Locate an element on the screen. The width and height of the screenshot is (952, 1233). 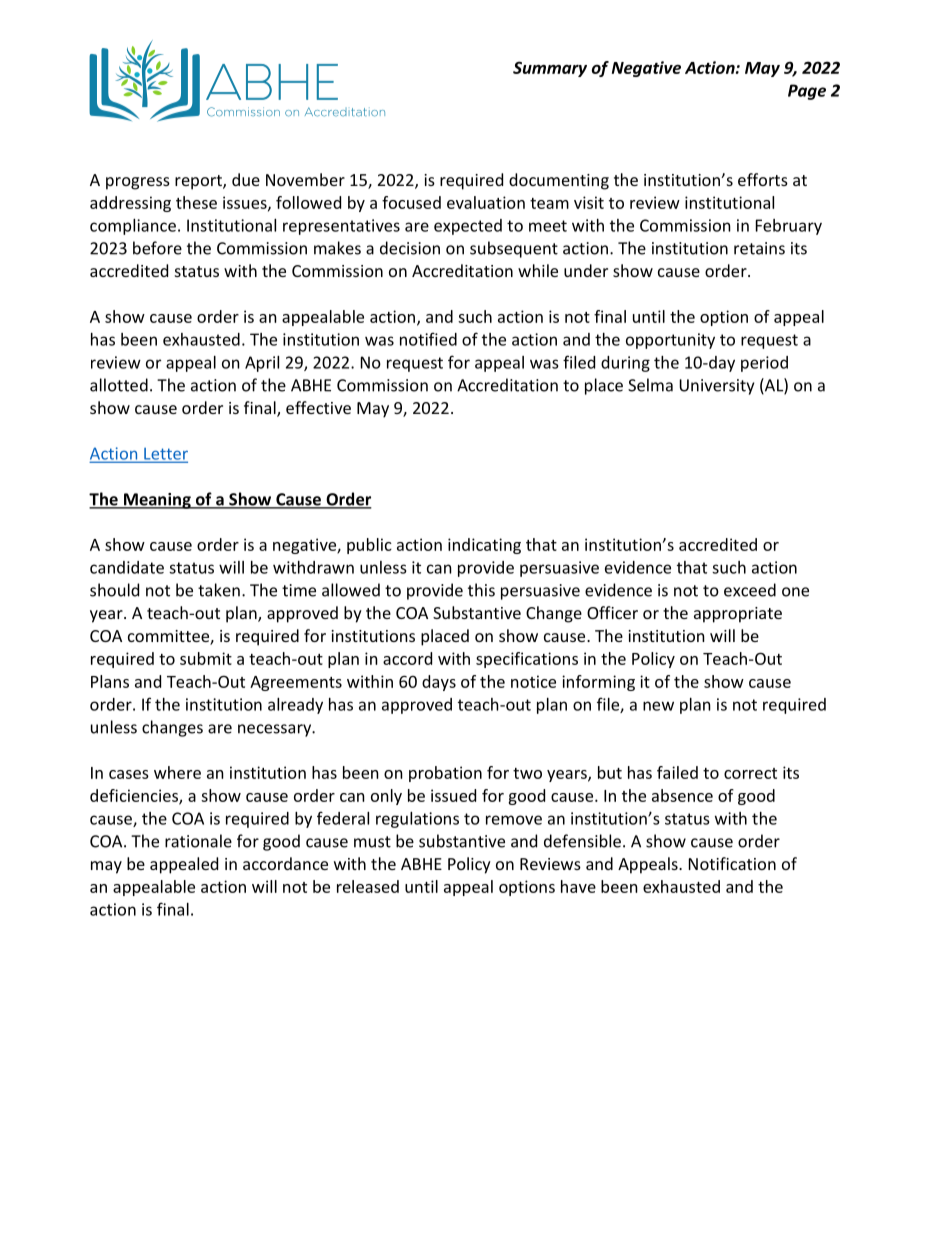
Page is located at coordinates (807, 92).
